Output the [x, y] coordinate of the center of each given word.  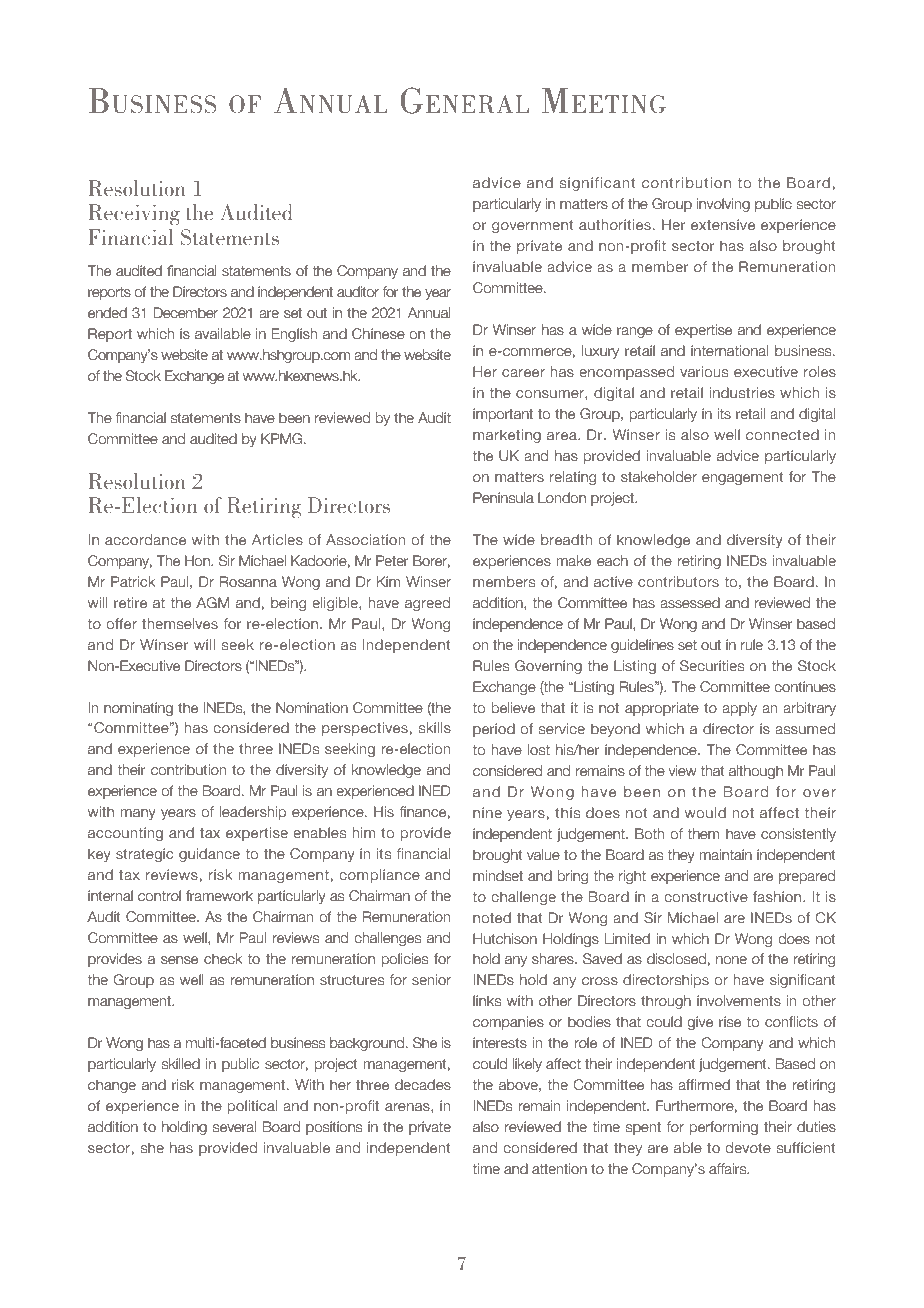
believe [513, 708]
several [234, 1127]
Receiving [134, 214]
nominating [138, 709]
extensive [723, 225]
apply [739, 709]
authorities [615, 225]
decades [423, 1085]
